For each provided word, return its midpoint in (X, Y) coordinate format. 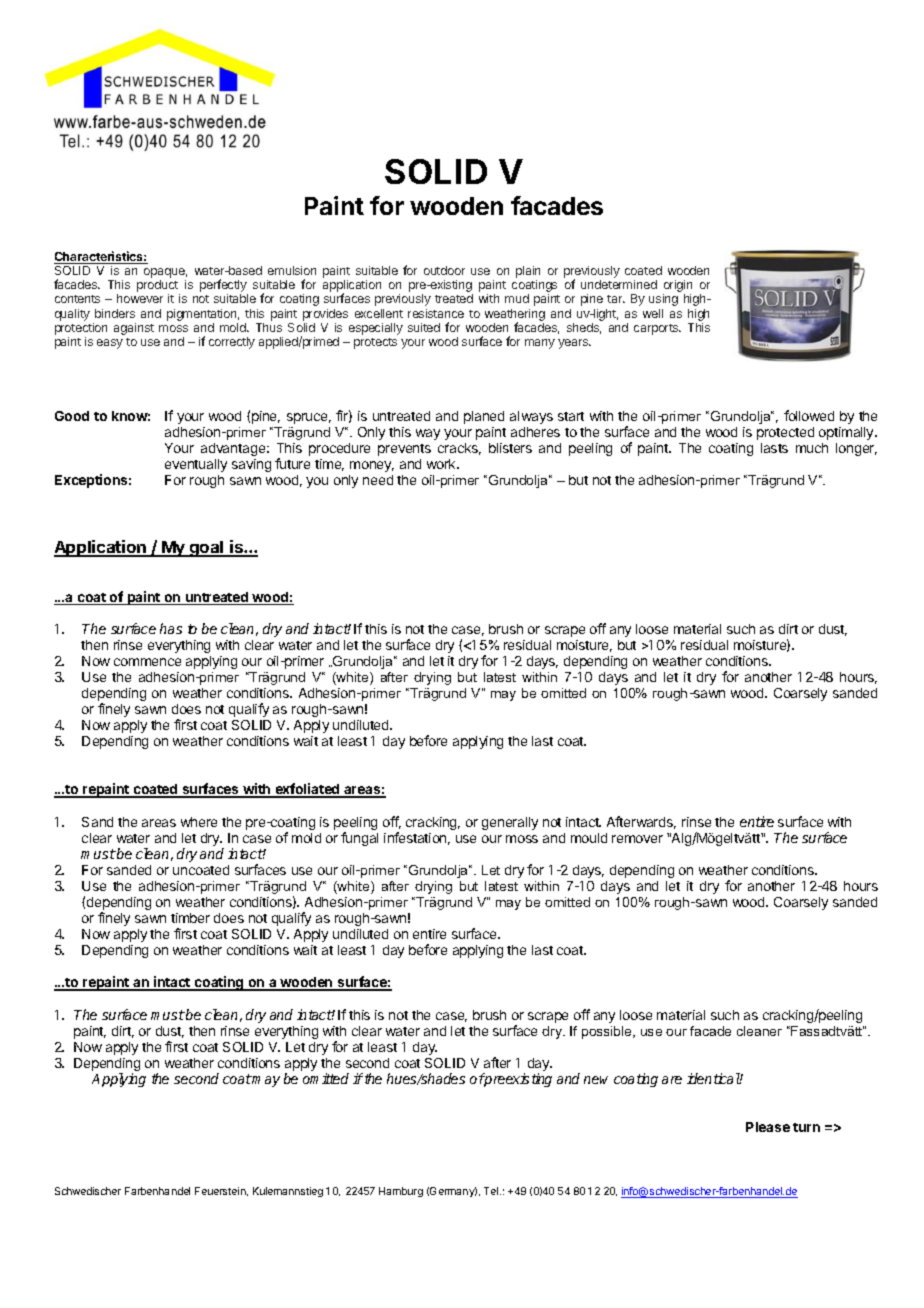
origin (677, 287)
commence (147, 662)
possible (608, 1032)
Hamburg (401, 1192)
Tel (492, 1191)
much (812, 448)
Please (768, 1127)
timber (190, 918)
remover (637, 839)
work (442, 464)
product (158, 287)
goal (207, 549)
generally (510, 823)
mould (589, 838)
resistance (436, 313)
